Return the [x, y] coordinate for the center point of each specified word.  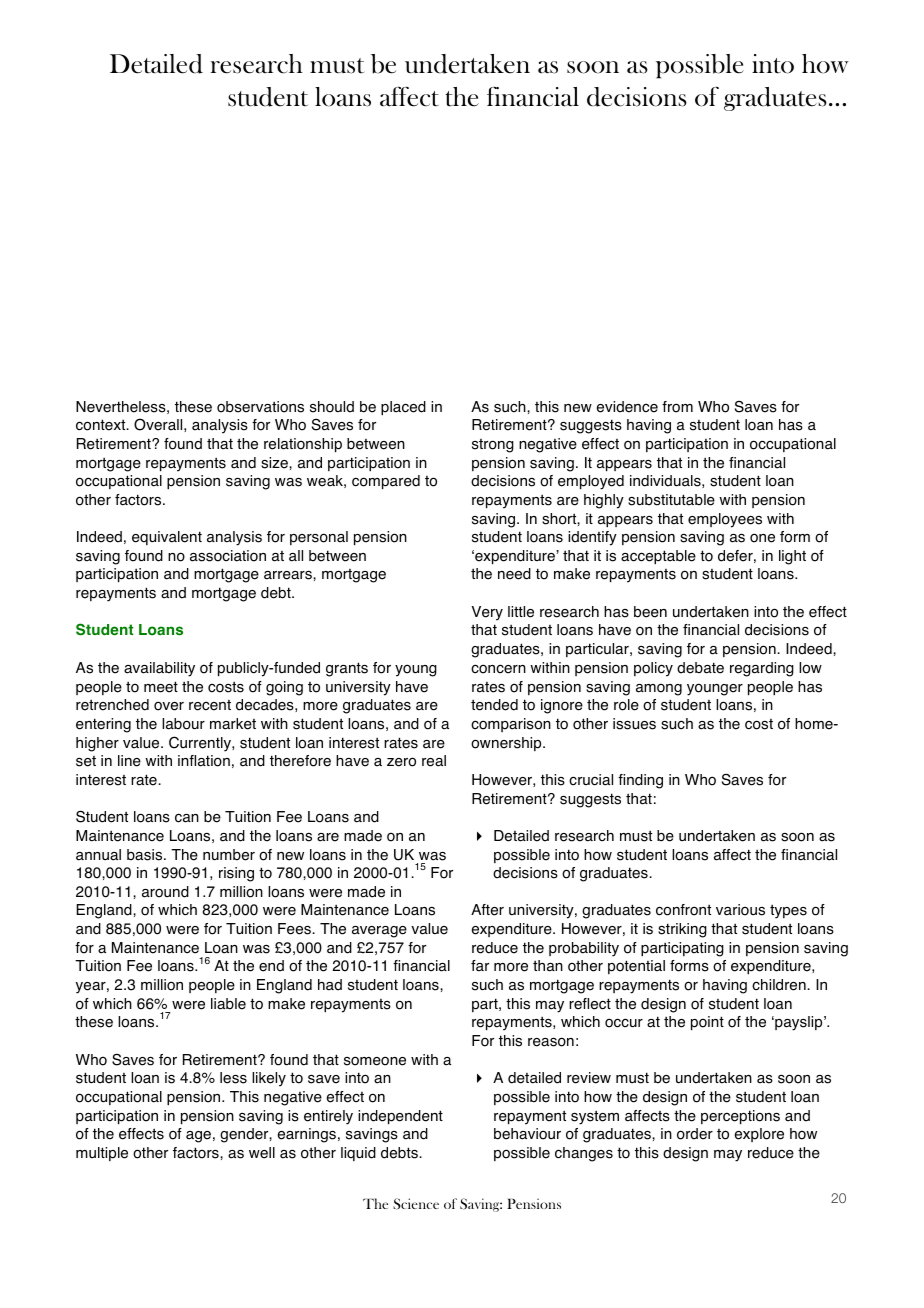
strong [493, 446]
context [102, 425]
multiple [102, 1154]
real [434, 761]
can [187, 818]
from [677, 407]
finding [640, 781]
